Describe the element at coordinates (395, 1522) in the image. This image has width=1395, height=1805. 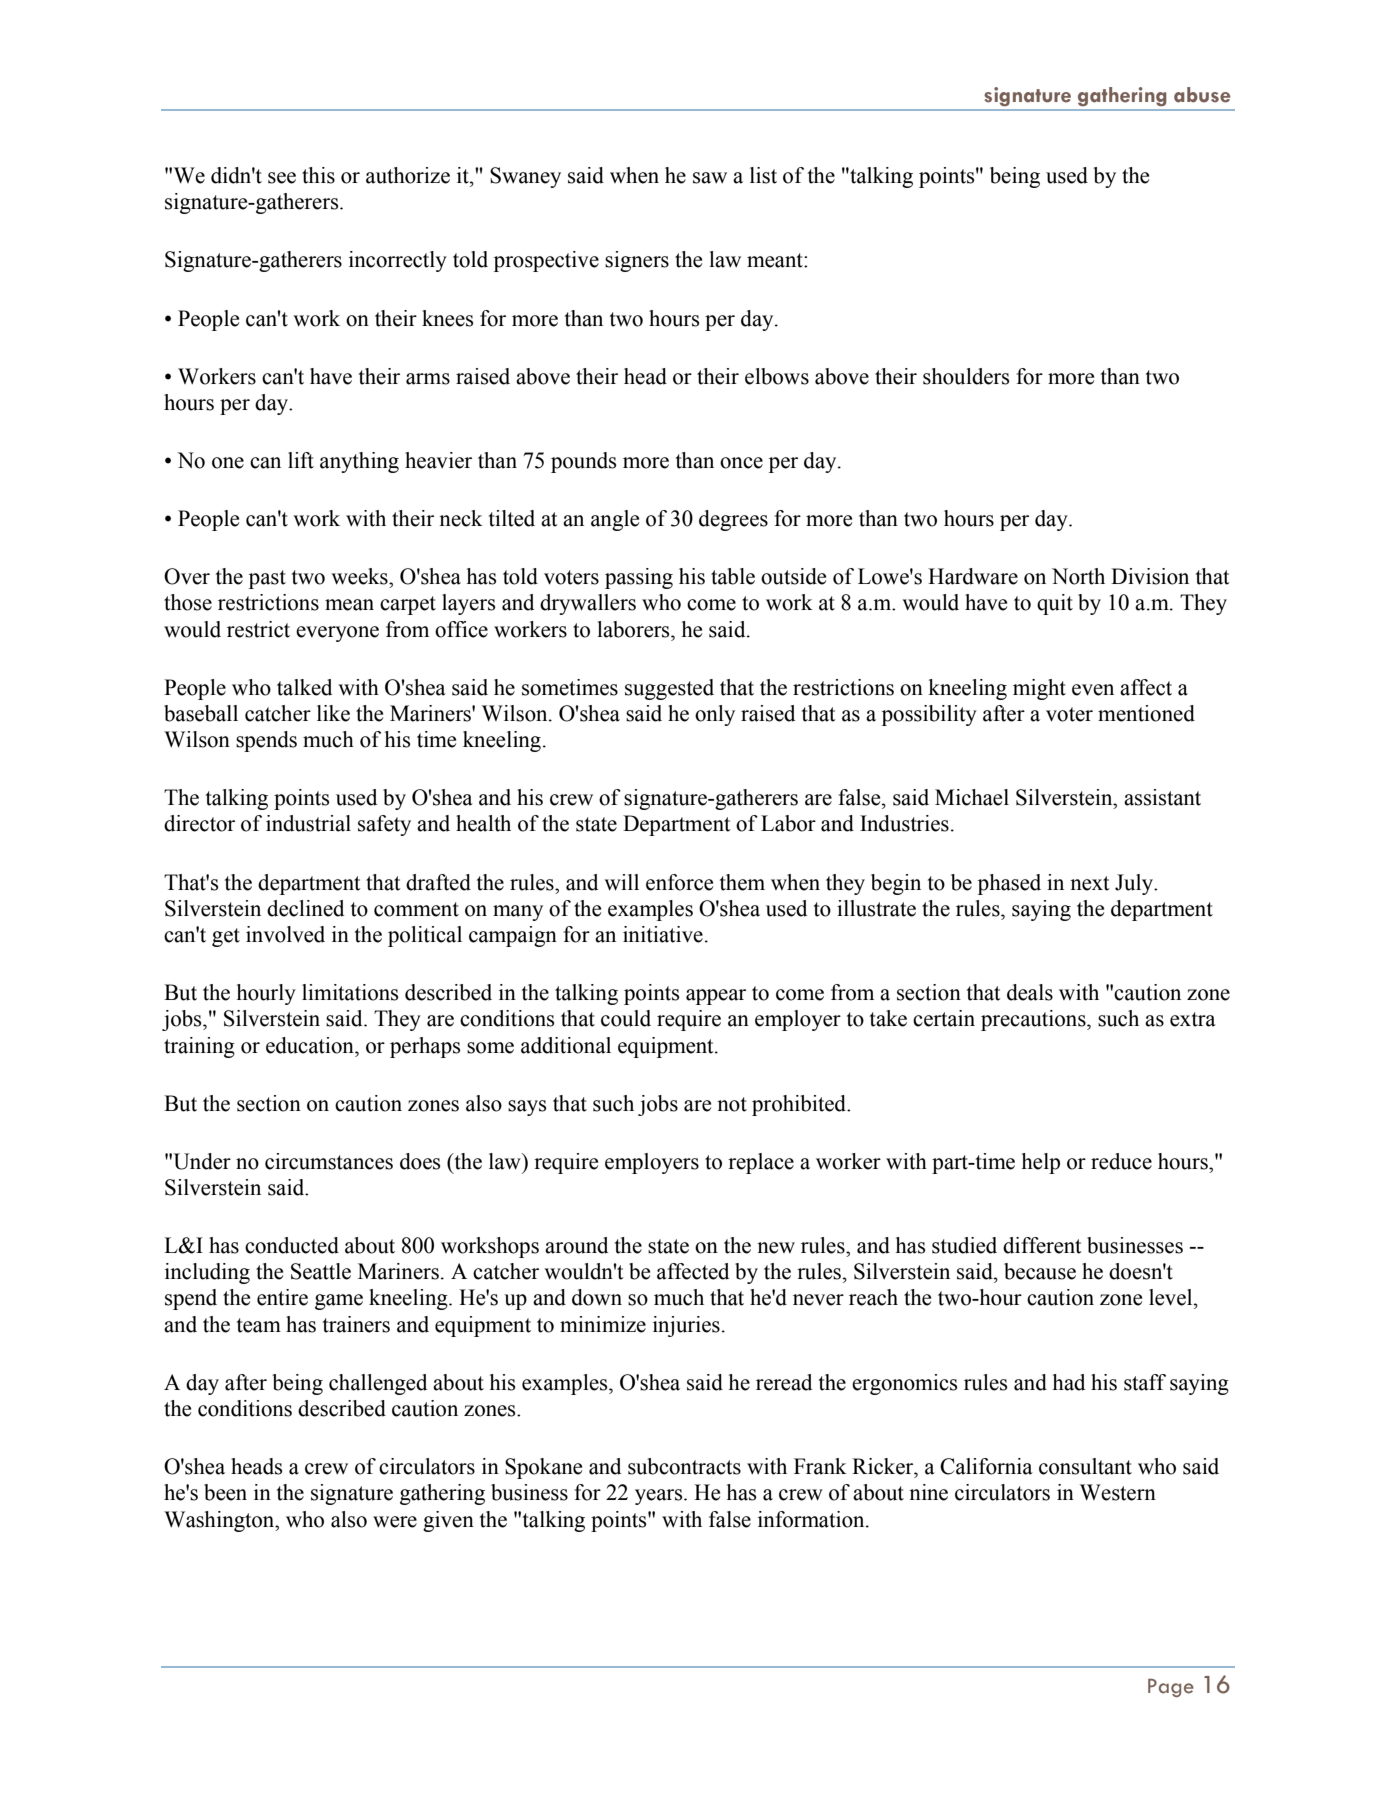
I see `were` at that location.
